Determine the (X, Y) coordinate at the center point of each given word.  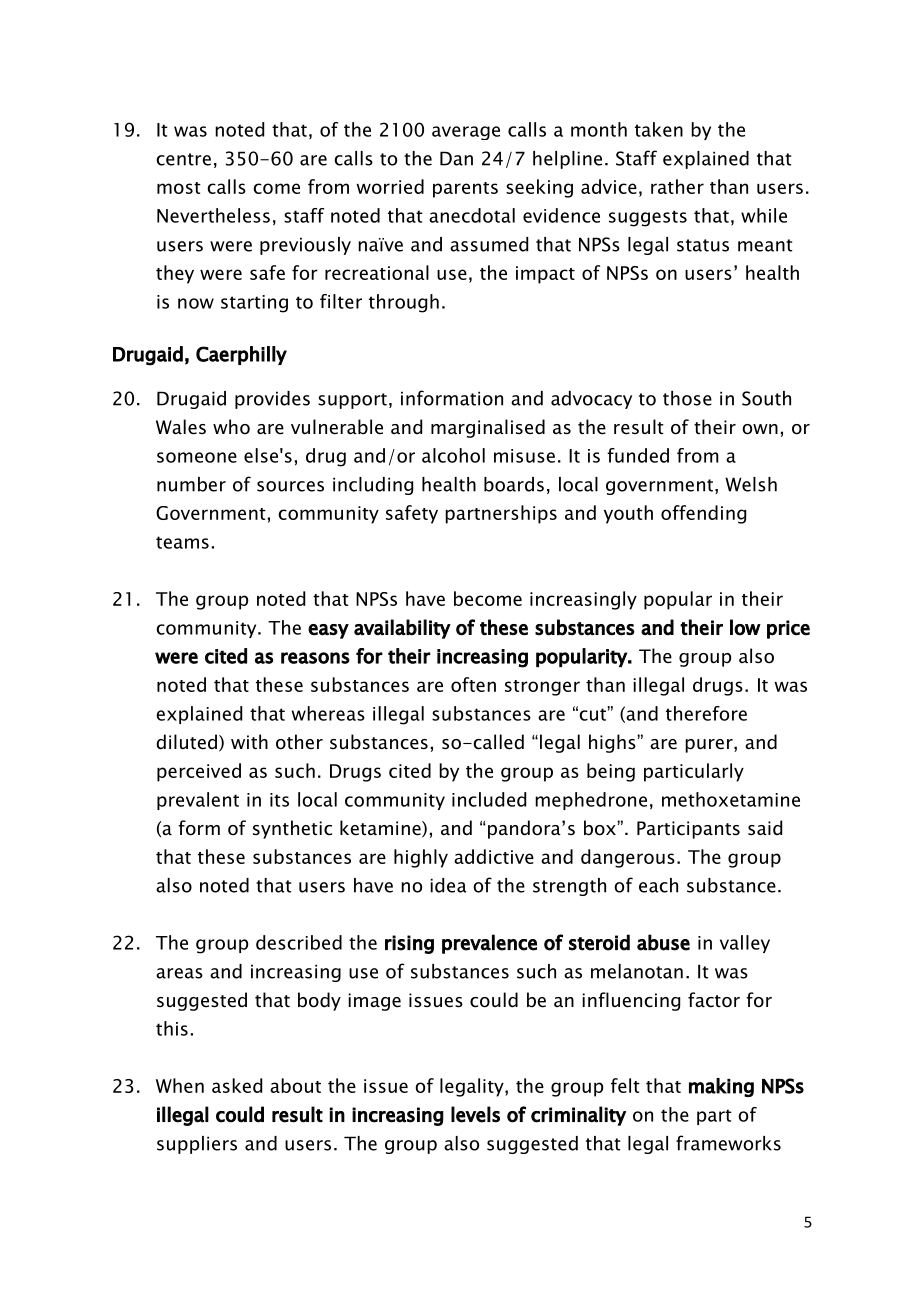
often (473, 684)
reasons (315, 658)
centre (183, 159)
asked (237, 1085)
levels (475, 1114)
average (466, 133)
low (745, 627)
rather (677, 186)
